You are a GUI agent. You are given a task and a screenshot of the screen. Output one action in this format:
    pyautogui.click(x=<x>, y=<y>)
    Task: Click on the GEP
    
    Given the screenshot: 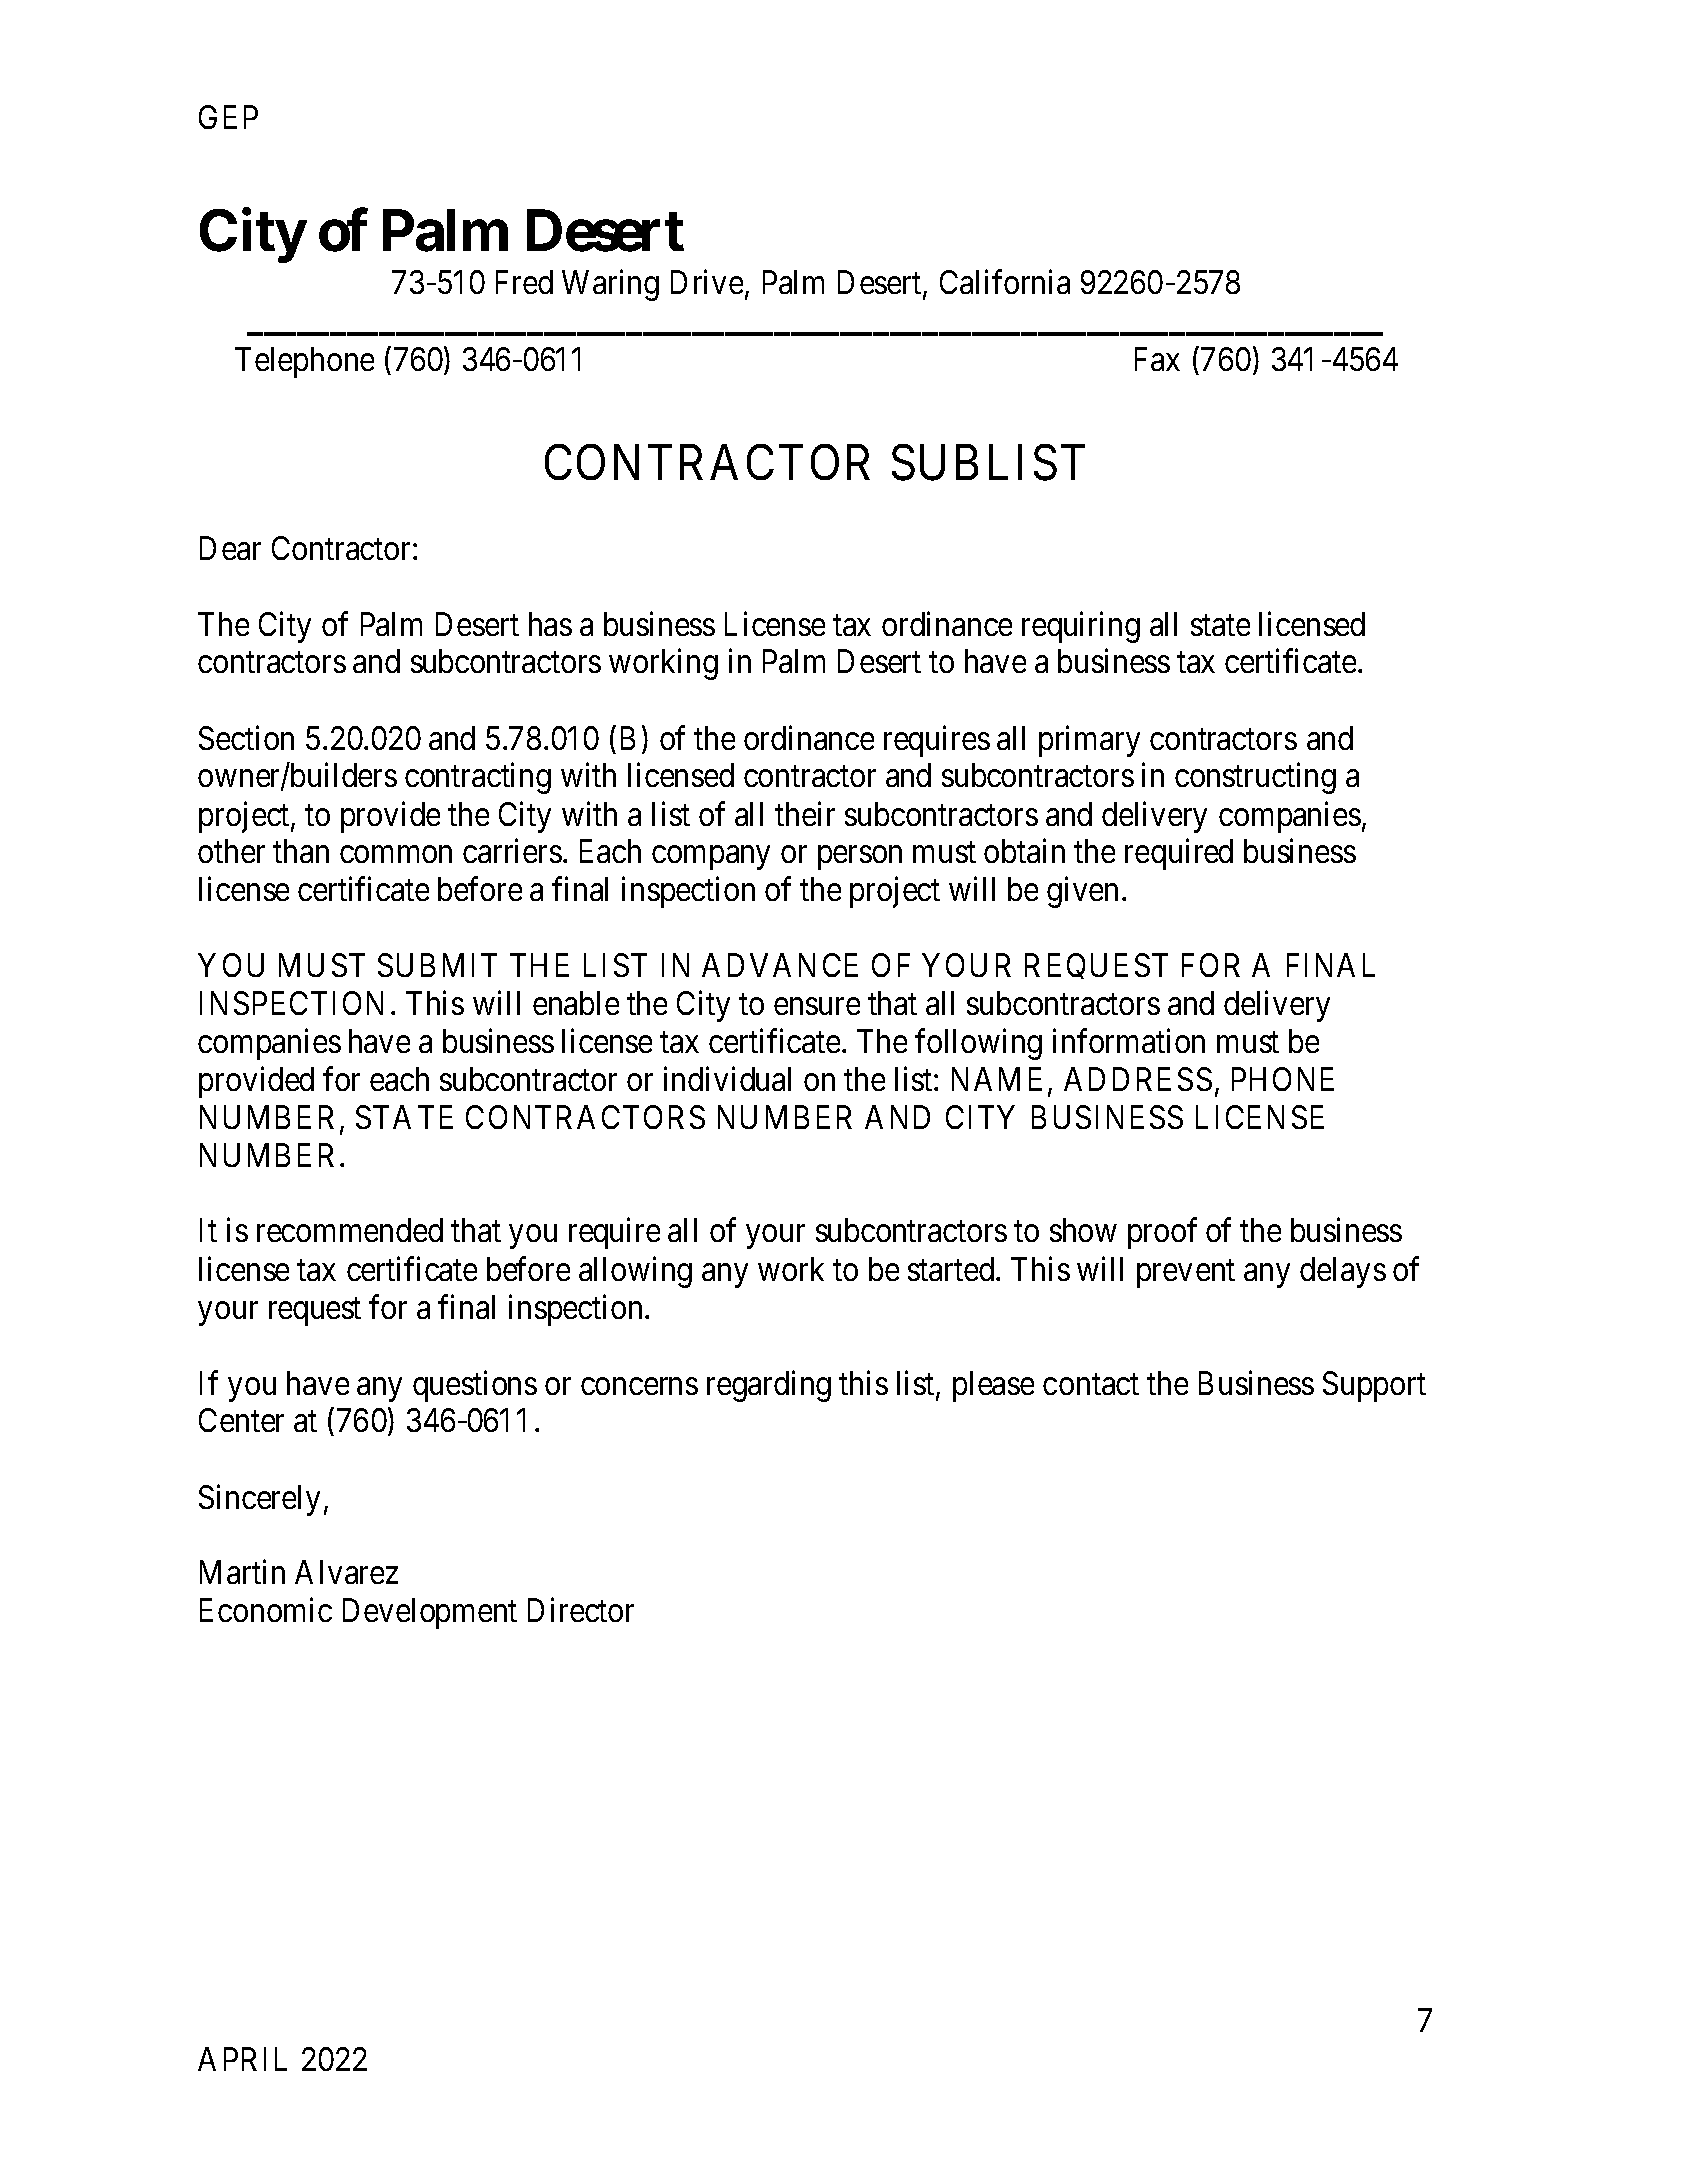 What is the action you would take?
    pyautogui.click(x=228, y=117)
